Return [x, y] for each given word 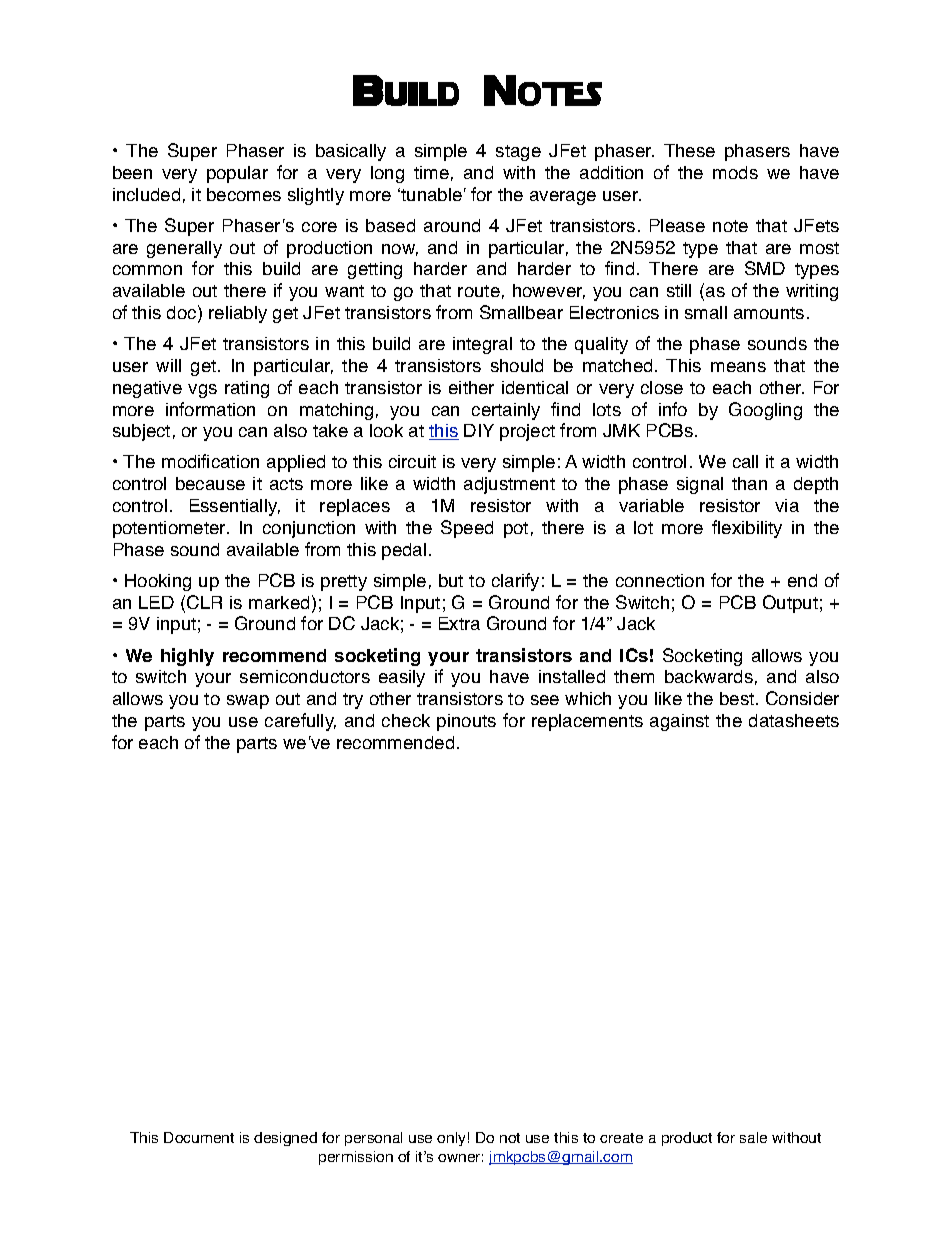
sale [753, 1137]
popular [237, 174]
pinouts [466, 722]
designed [285, 1139]
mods [735, 172]
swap [248, 702]
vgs [202, 391]
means [738, 367]
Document [199, 1137]
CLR [204, 602]
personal [373, 1139]
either [471, 387]
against [679, 722]
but [451, 580]
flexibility [747, 529]
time [431, 172]
